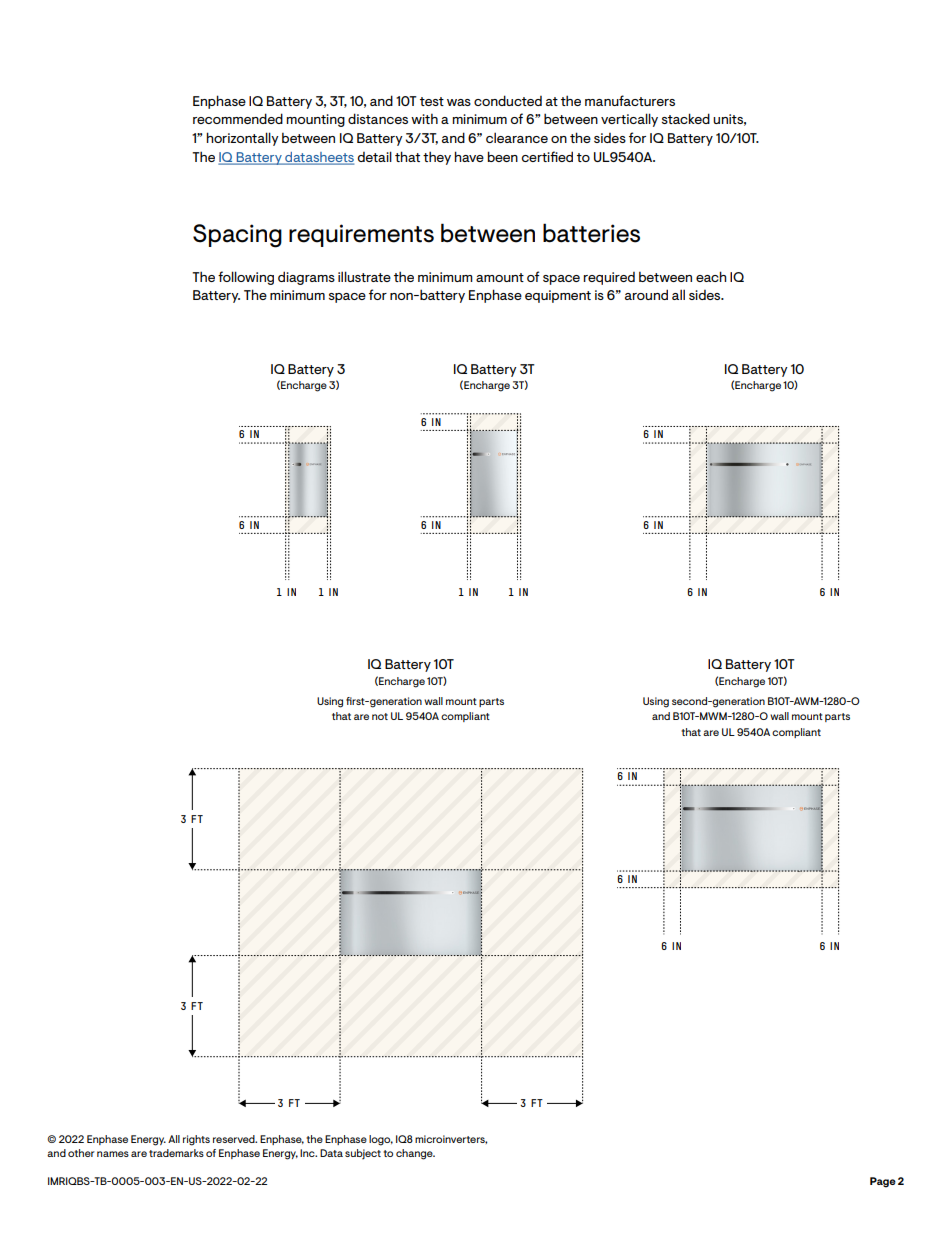  I want to click on equipment, so click(558, 296).
